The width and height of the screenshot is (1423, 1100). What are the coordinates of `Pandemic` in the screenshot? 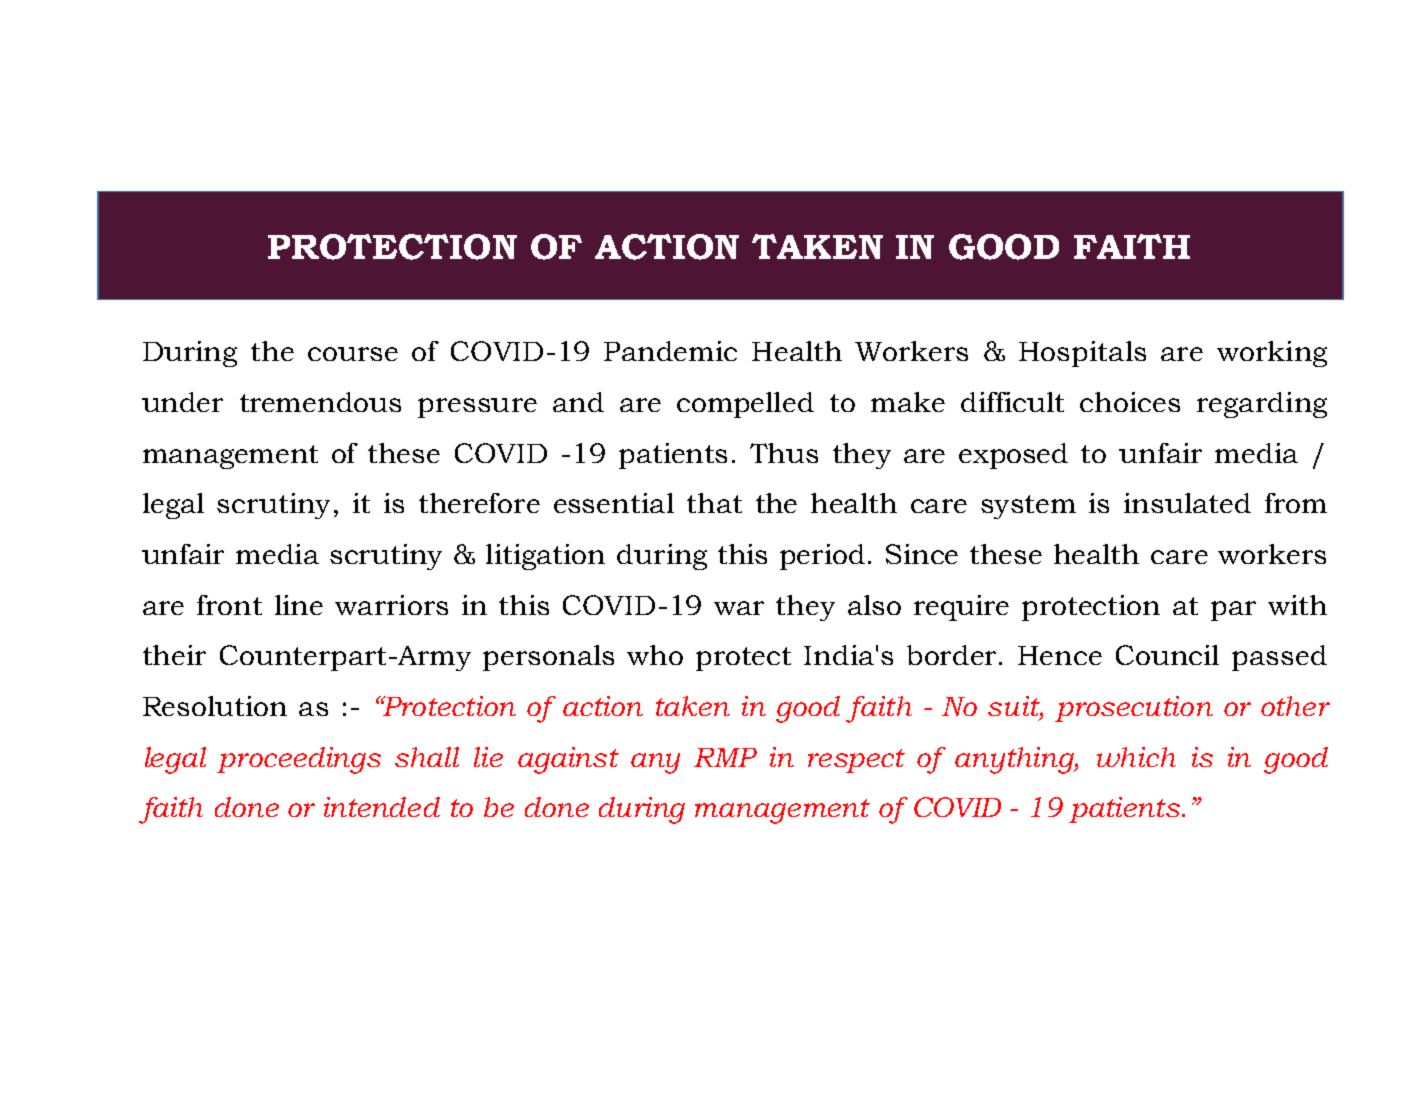 It's located at (670, 351).
